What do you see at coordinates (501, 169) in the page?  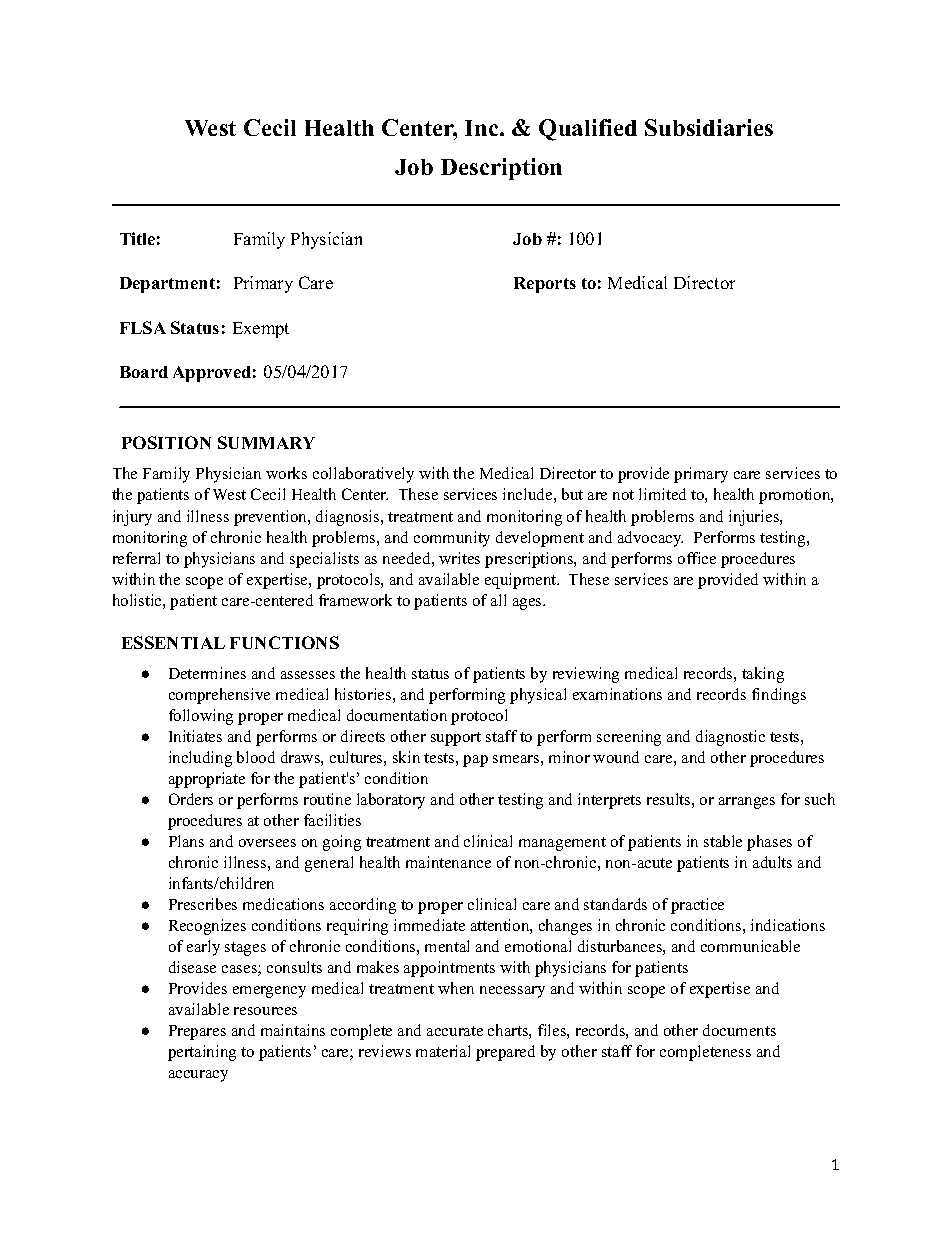 I see `Description` at bounding box center [501, 169].
